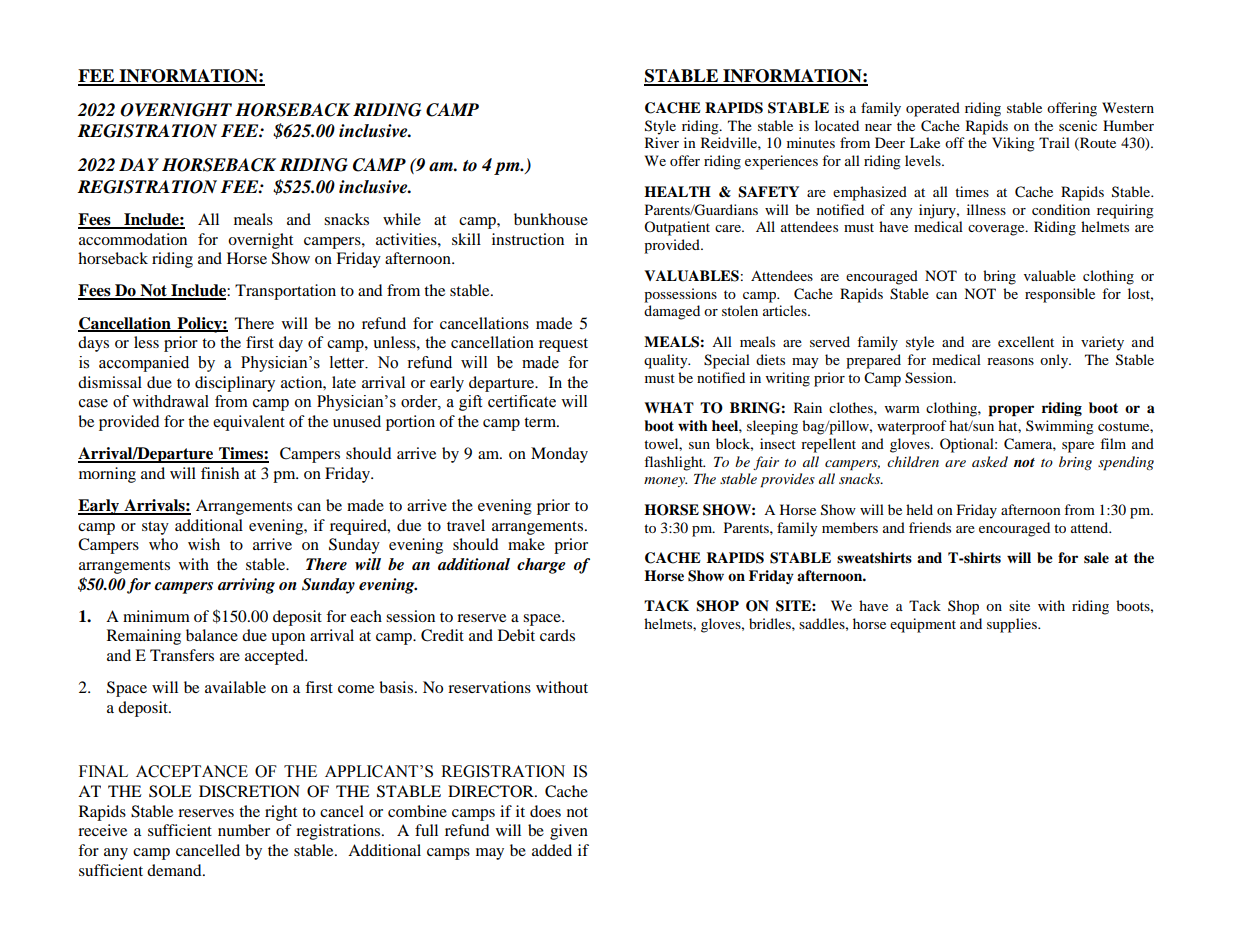  I want to click on responsible, so click(1060, 295).
